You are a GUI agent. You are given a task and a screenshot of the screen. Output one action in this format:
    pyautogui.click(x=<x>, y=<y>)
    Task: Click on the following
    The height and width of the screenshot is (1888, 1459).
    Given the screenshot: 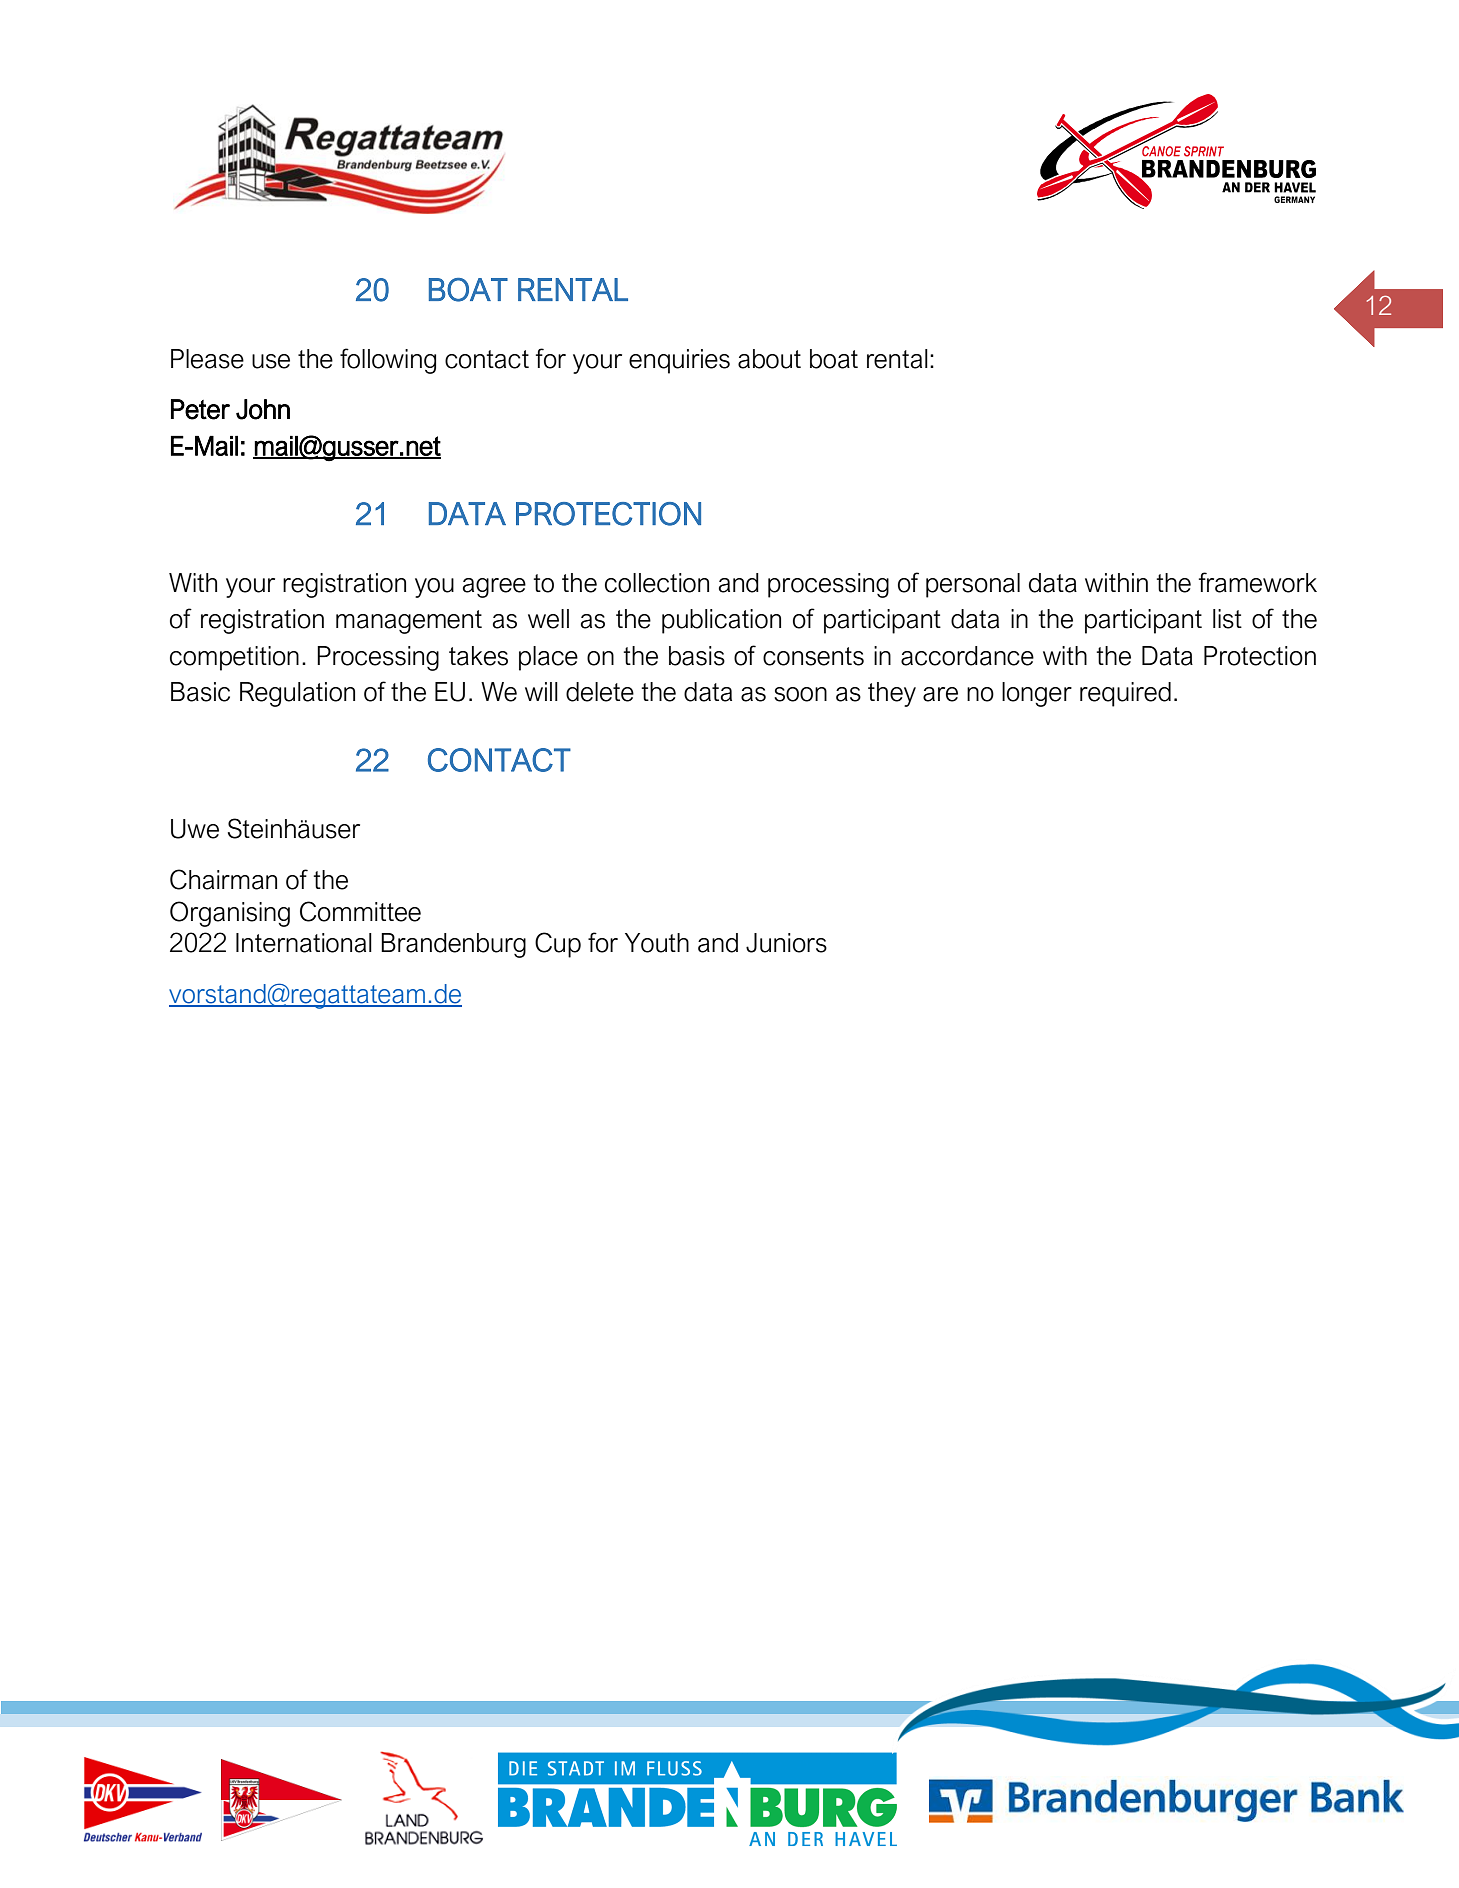 What is the action you would take?
    pyautogui.click(x=388, y=361)
